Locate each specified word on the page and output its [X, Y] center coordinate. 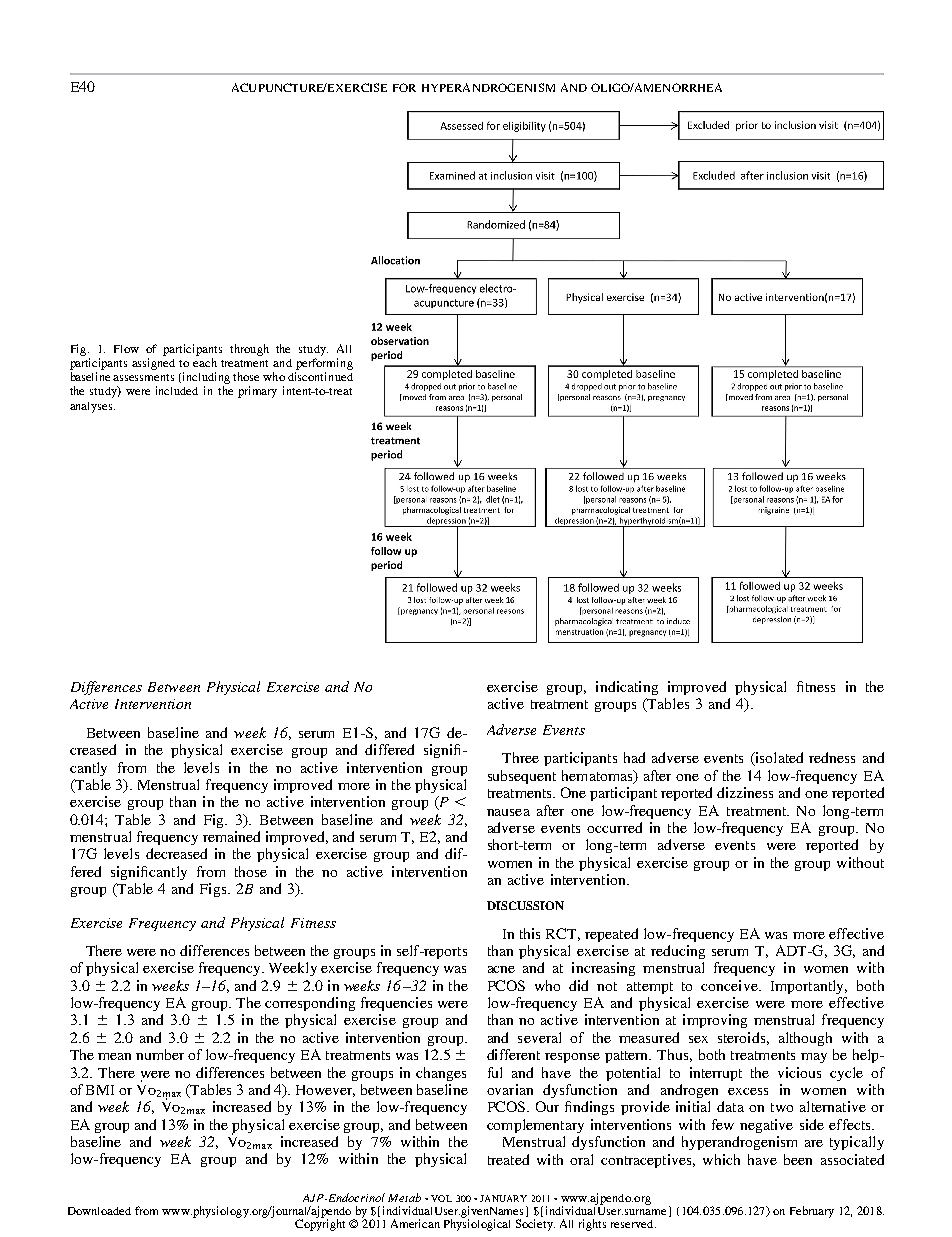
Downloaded [99, 1211]
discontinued [320, 376]
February [812, 1212]
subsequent [522, 777]
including [205, 378]
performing [324, 364]
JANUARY [503, 1198]
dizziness [745, 792]
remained [231, 836]
